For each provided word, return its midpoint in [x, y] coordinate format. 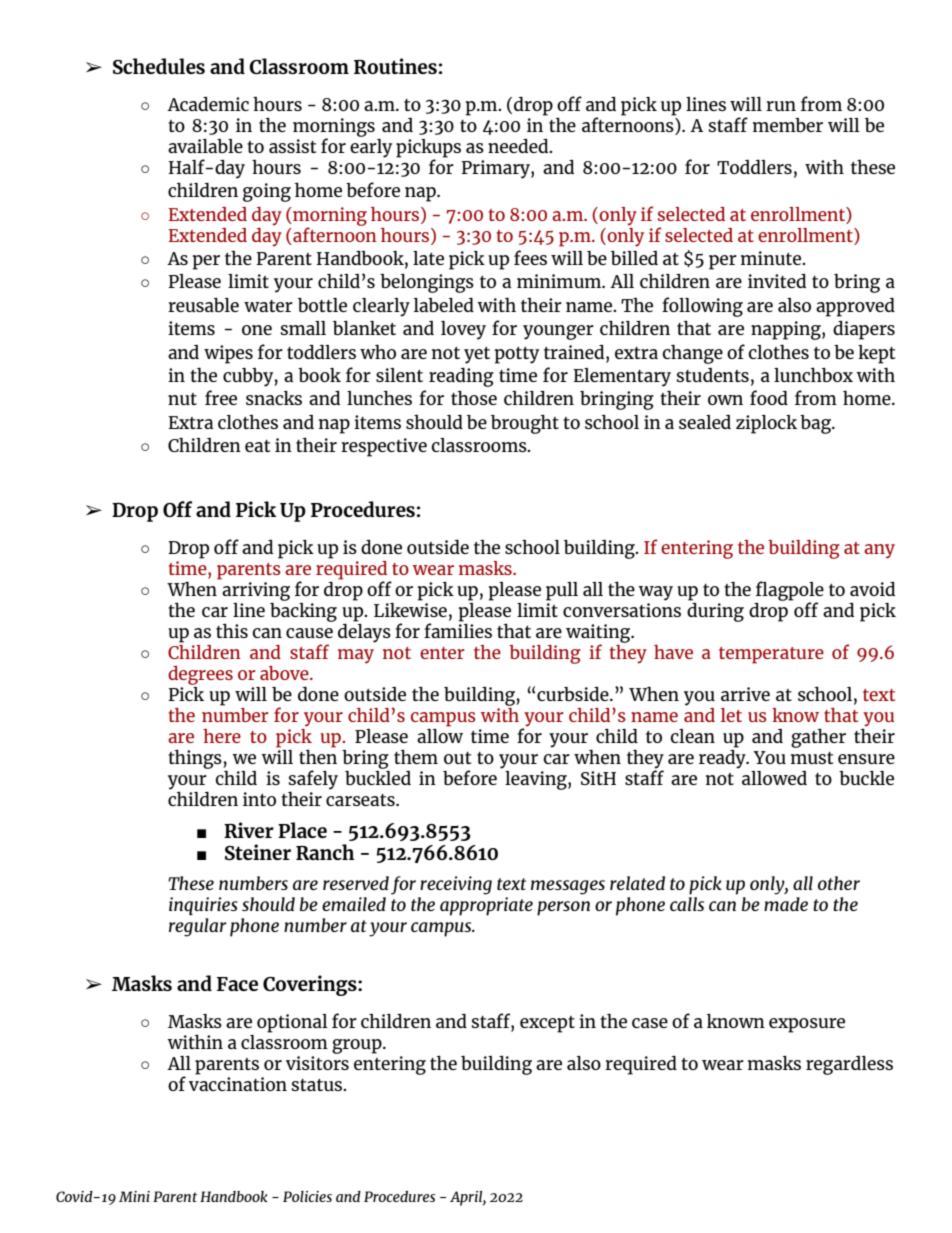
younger [558, 332]
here [222, 736]
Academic [208, 104]
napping [787, 330]
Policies [307, 1196]
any [879, 551]
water [268, 306]
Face [237, 984]
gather [818, 738]
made [786, 902]
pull [562, 591]
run [781, 106]
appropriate [486, 905]
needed [519, 146]
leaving [537, 780]
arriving [255, 590]
